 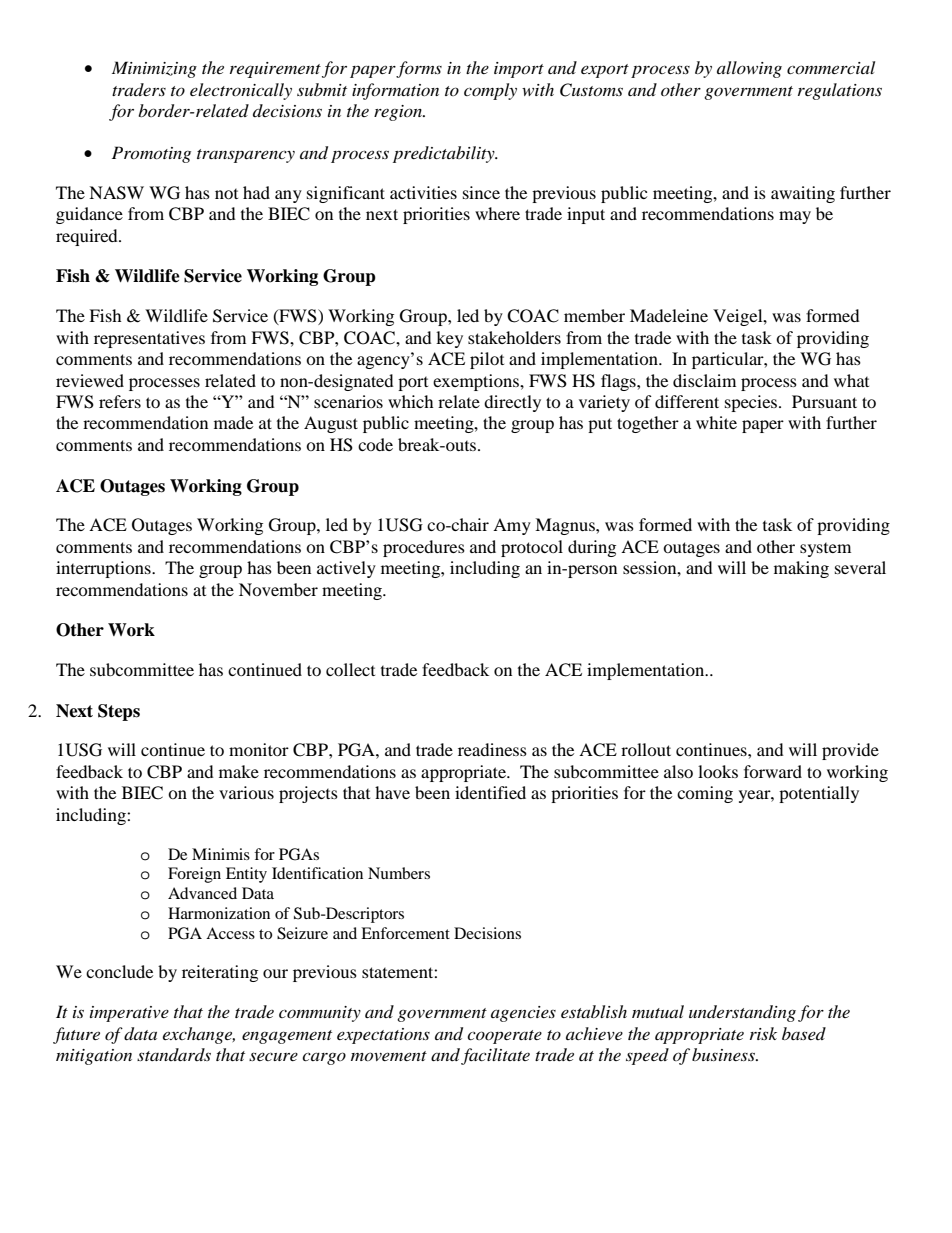 I want to click on representatives, so click(x=149, y=339).
